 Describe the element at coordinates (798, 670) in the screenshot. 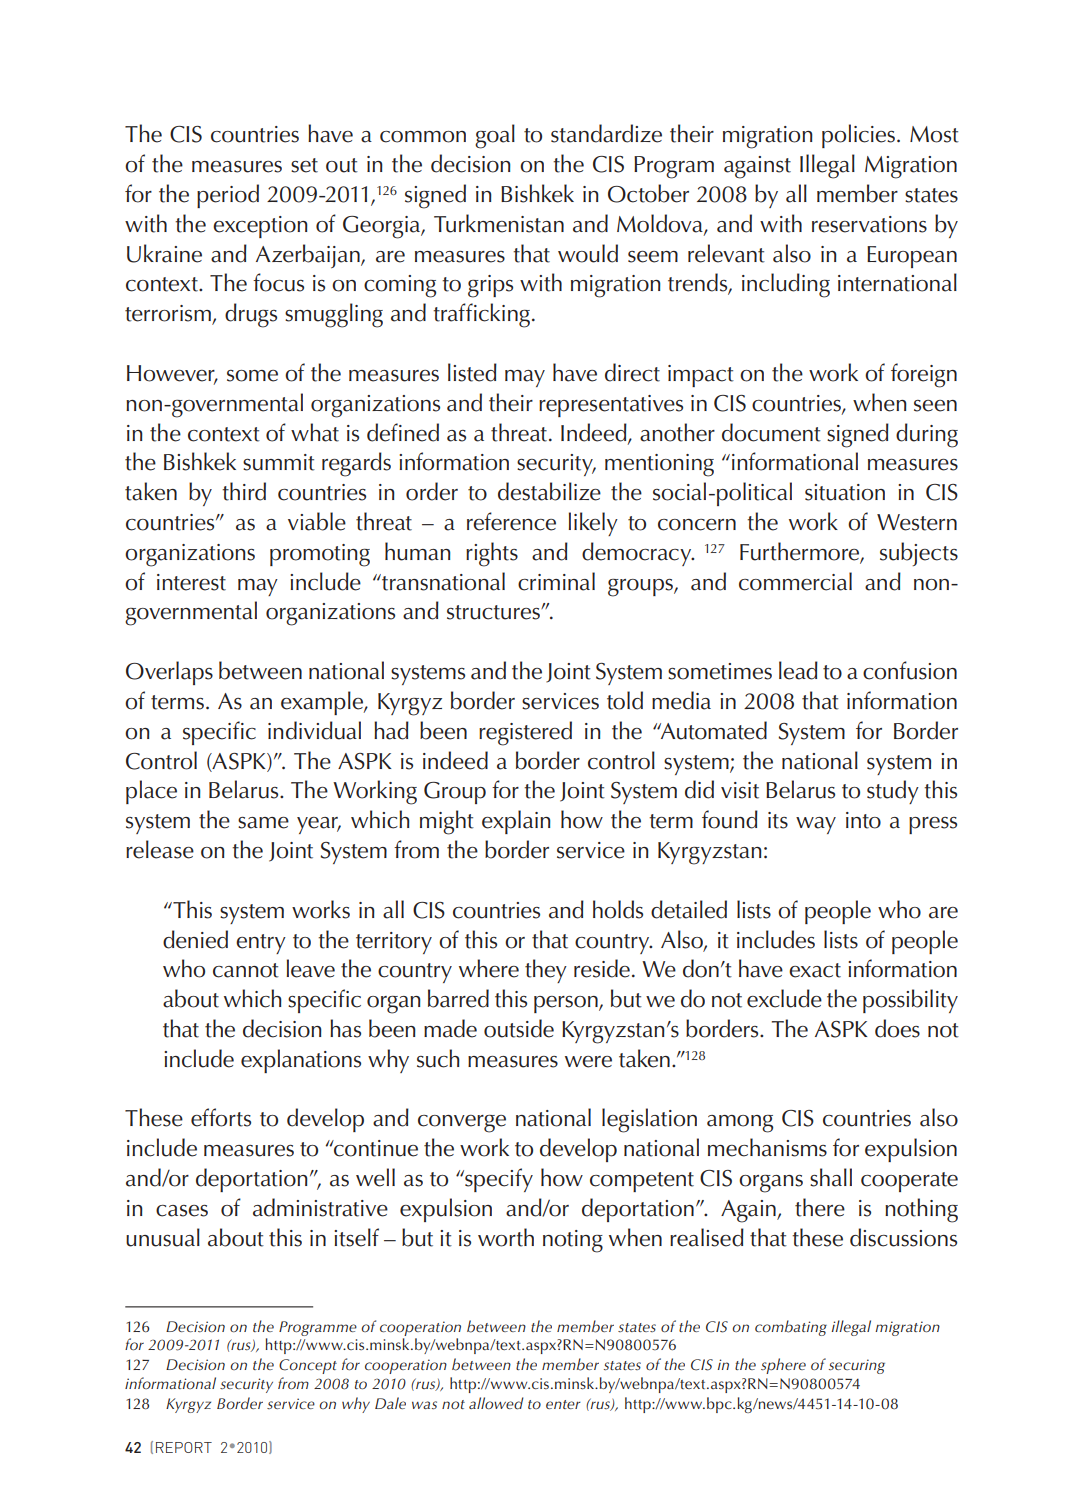

I see `lead` at that location.
